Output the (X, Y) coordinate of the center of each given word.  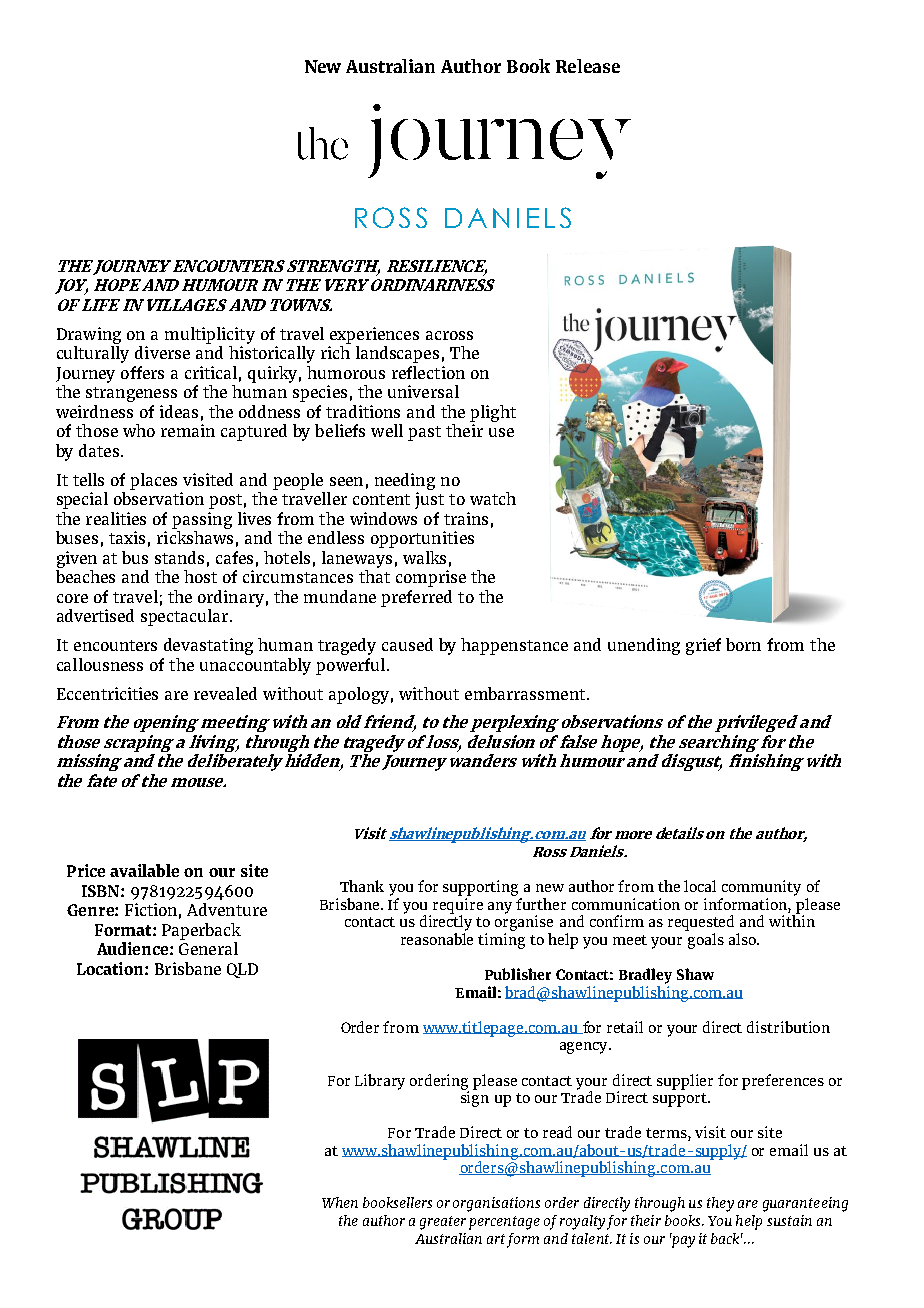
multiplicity (210, 335)
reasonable (437, 939)
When (340, 1202)
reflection (428, 372)
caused (407, 644)
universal (423, 391)
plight (493, 413)
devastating (208, 646)
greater (443, 1223)
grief (703, 646)
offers (142, 372)
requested (701, 923)
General (208, 948)
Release (588, 66)
